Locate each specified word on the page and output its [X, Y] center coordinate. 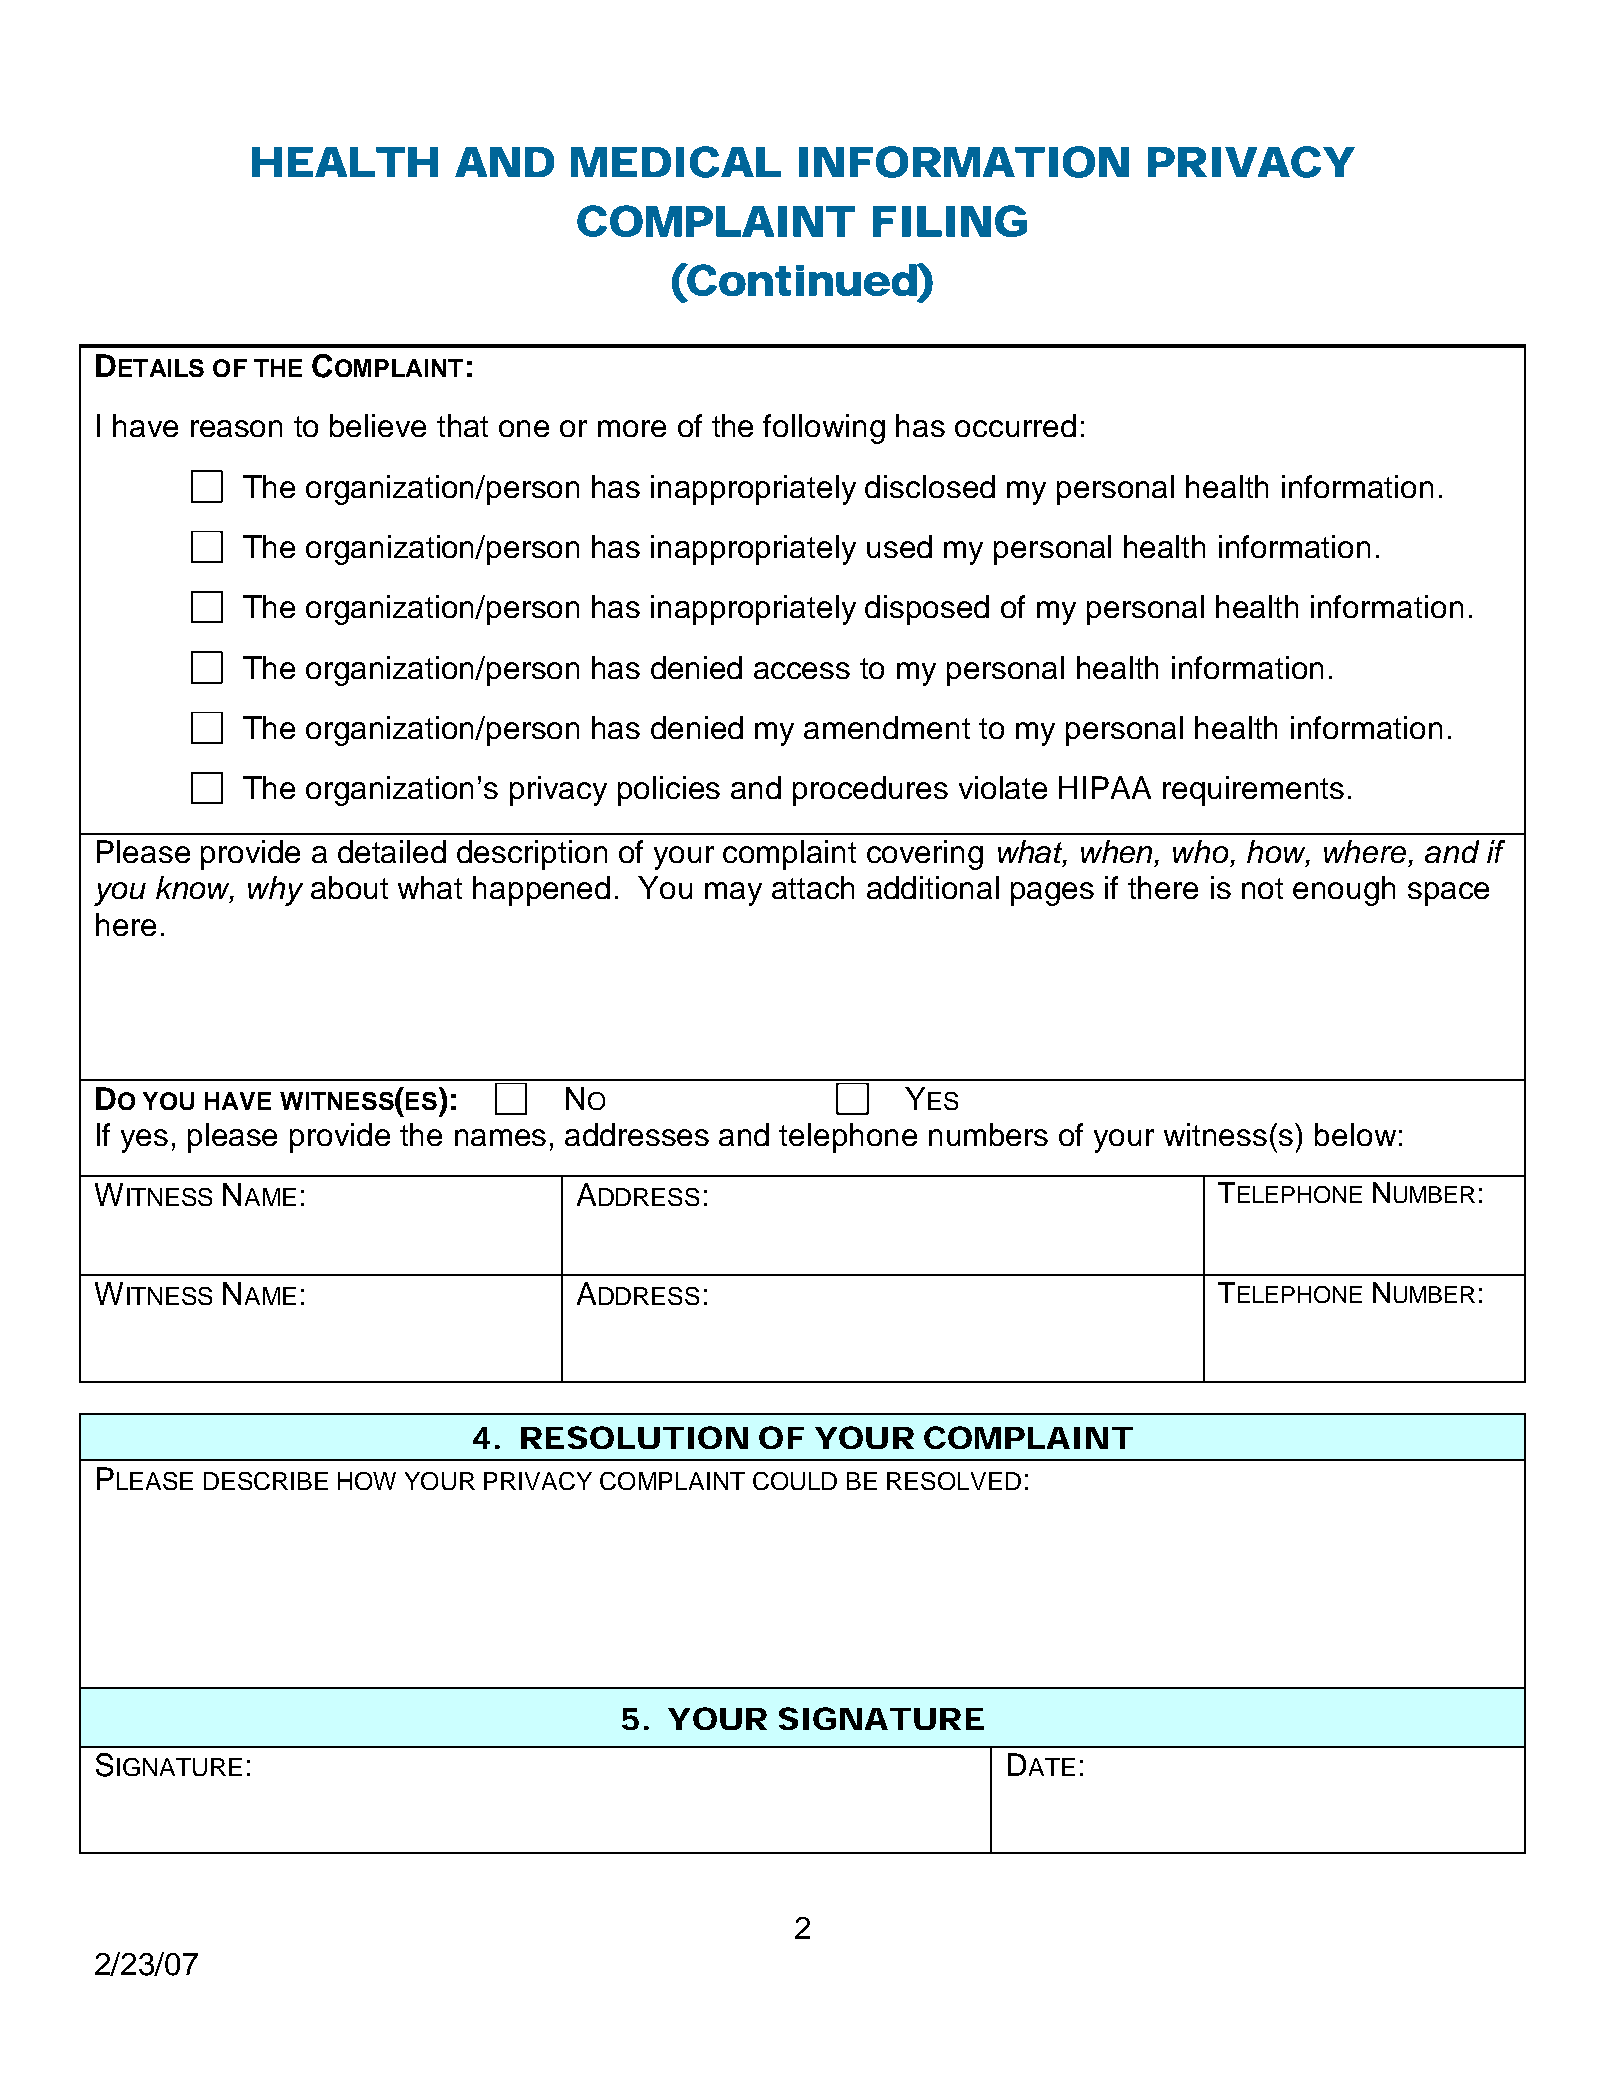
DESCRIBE [266, 1481]
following [824, 429]
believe [378, 425]
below [1355, 1134]
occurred [1015, 425]
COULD [795, 1481]
